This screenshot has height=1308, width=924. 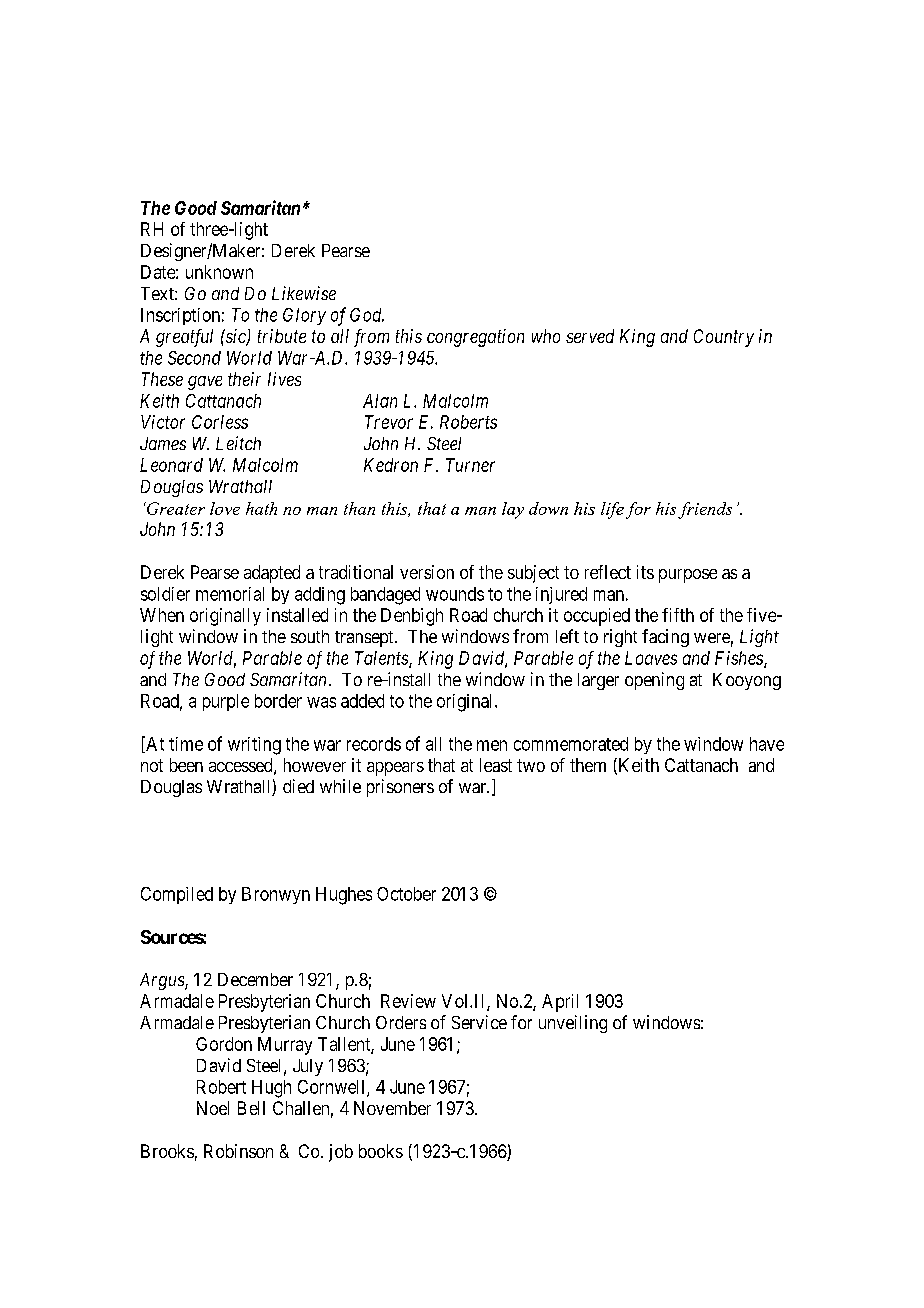 What do you see at coordinates (406, 894) in the screenshot?
I see `October` at bounding box center [406, 894].
